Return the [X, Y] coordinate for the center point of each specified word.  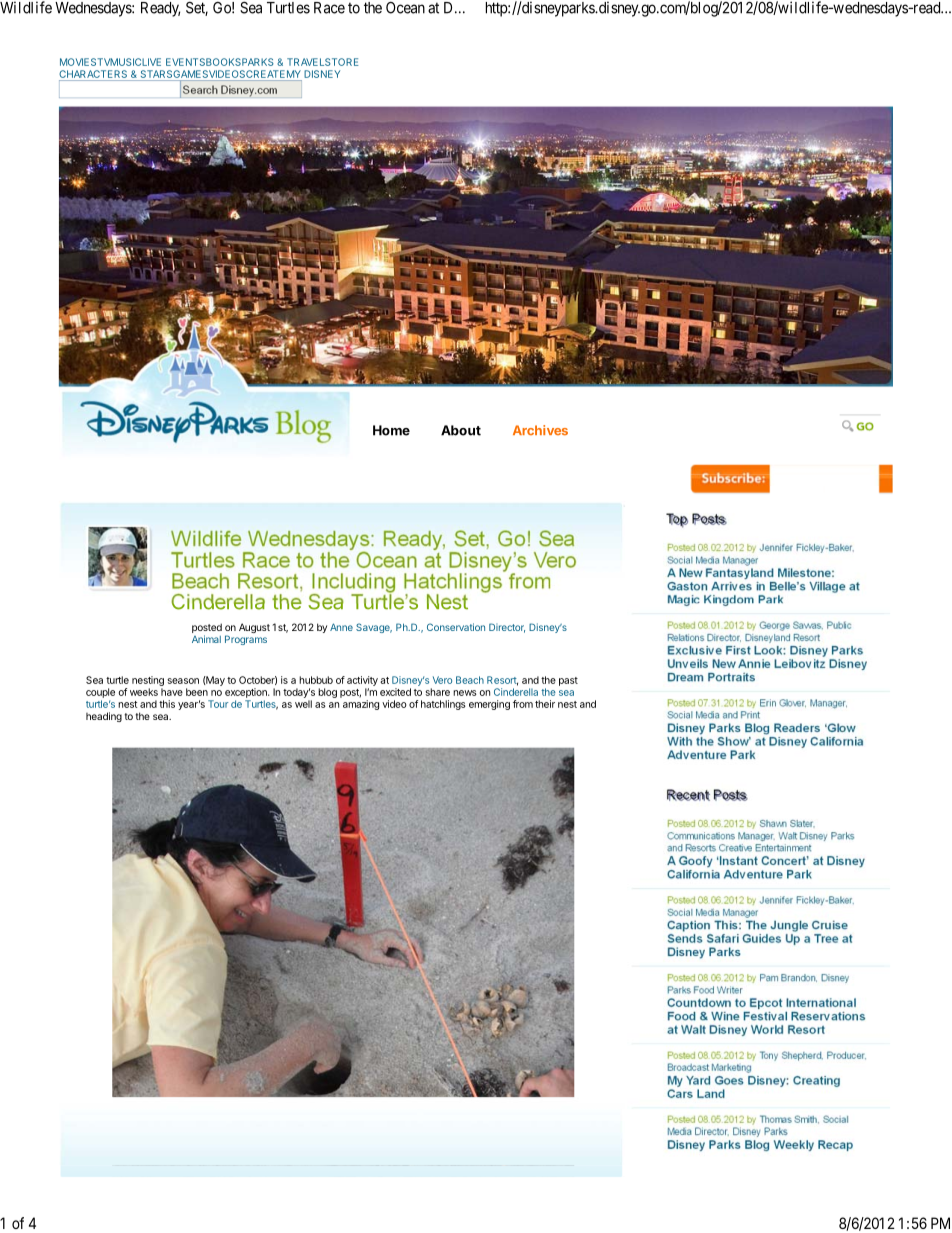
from [523, 704]
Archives [540, 430]
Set [197, 8]
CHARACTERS [93, 74]
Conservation [456, 627]
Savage [374, 628]
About [461, 430]
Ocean [405, 8]
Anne [341, 627]
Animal [206, 639]
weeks [144, 692]
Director [507, 628]
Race [329, 8]
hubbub [316, 680]
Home [391, 430]
